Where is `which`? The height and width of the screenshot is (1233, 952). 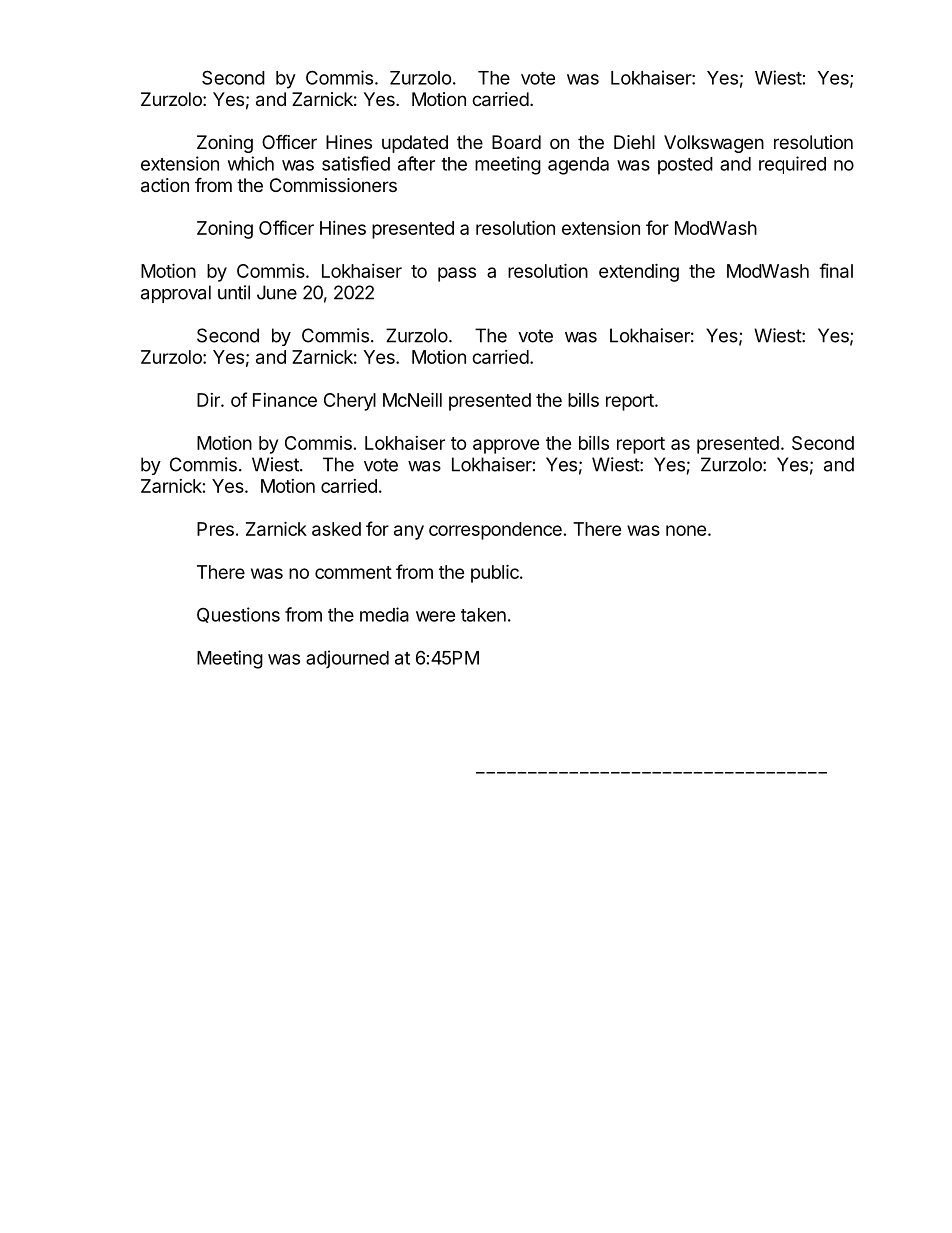 which is located at coordinates (251, 163).
